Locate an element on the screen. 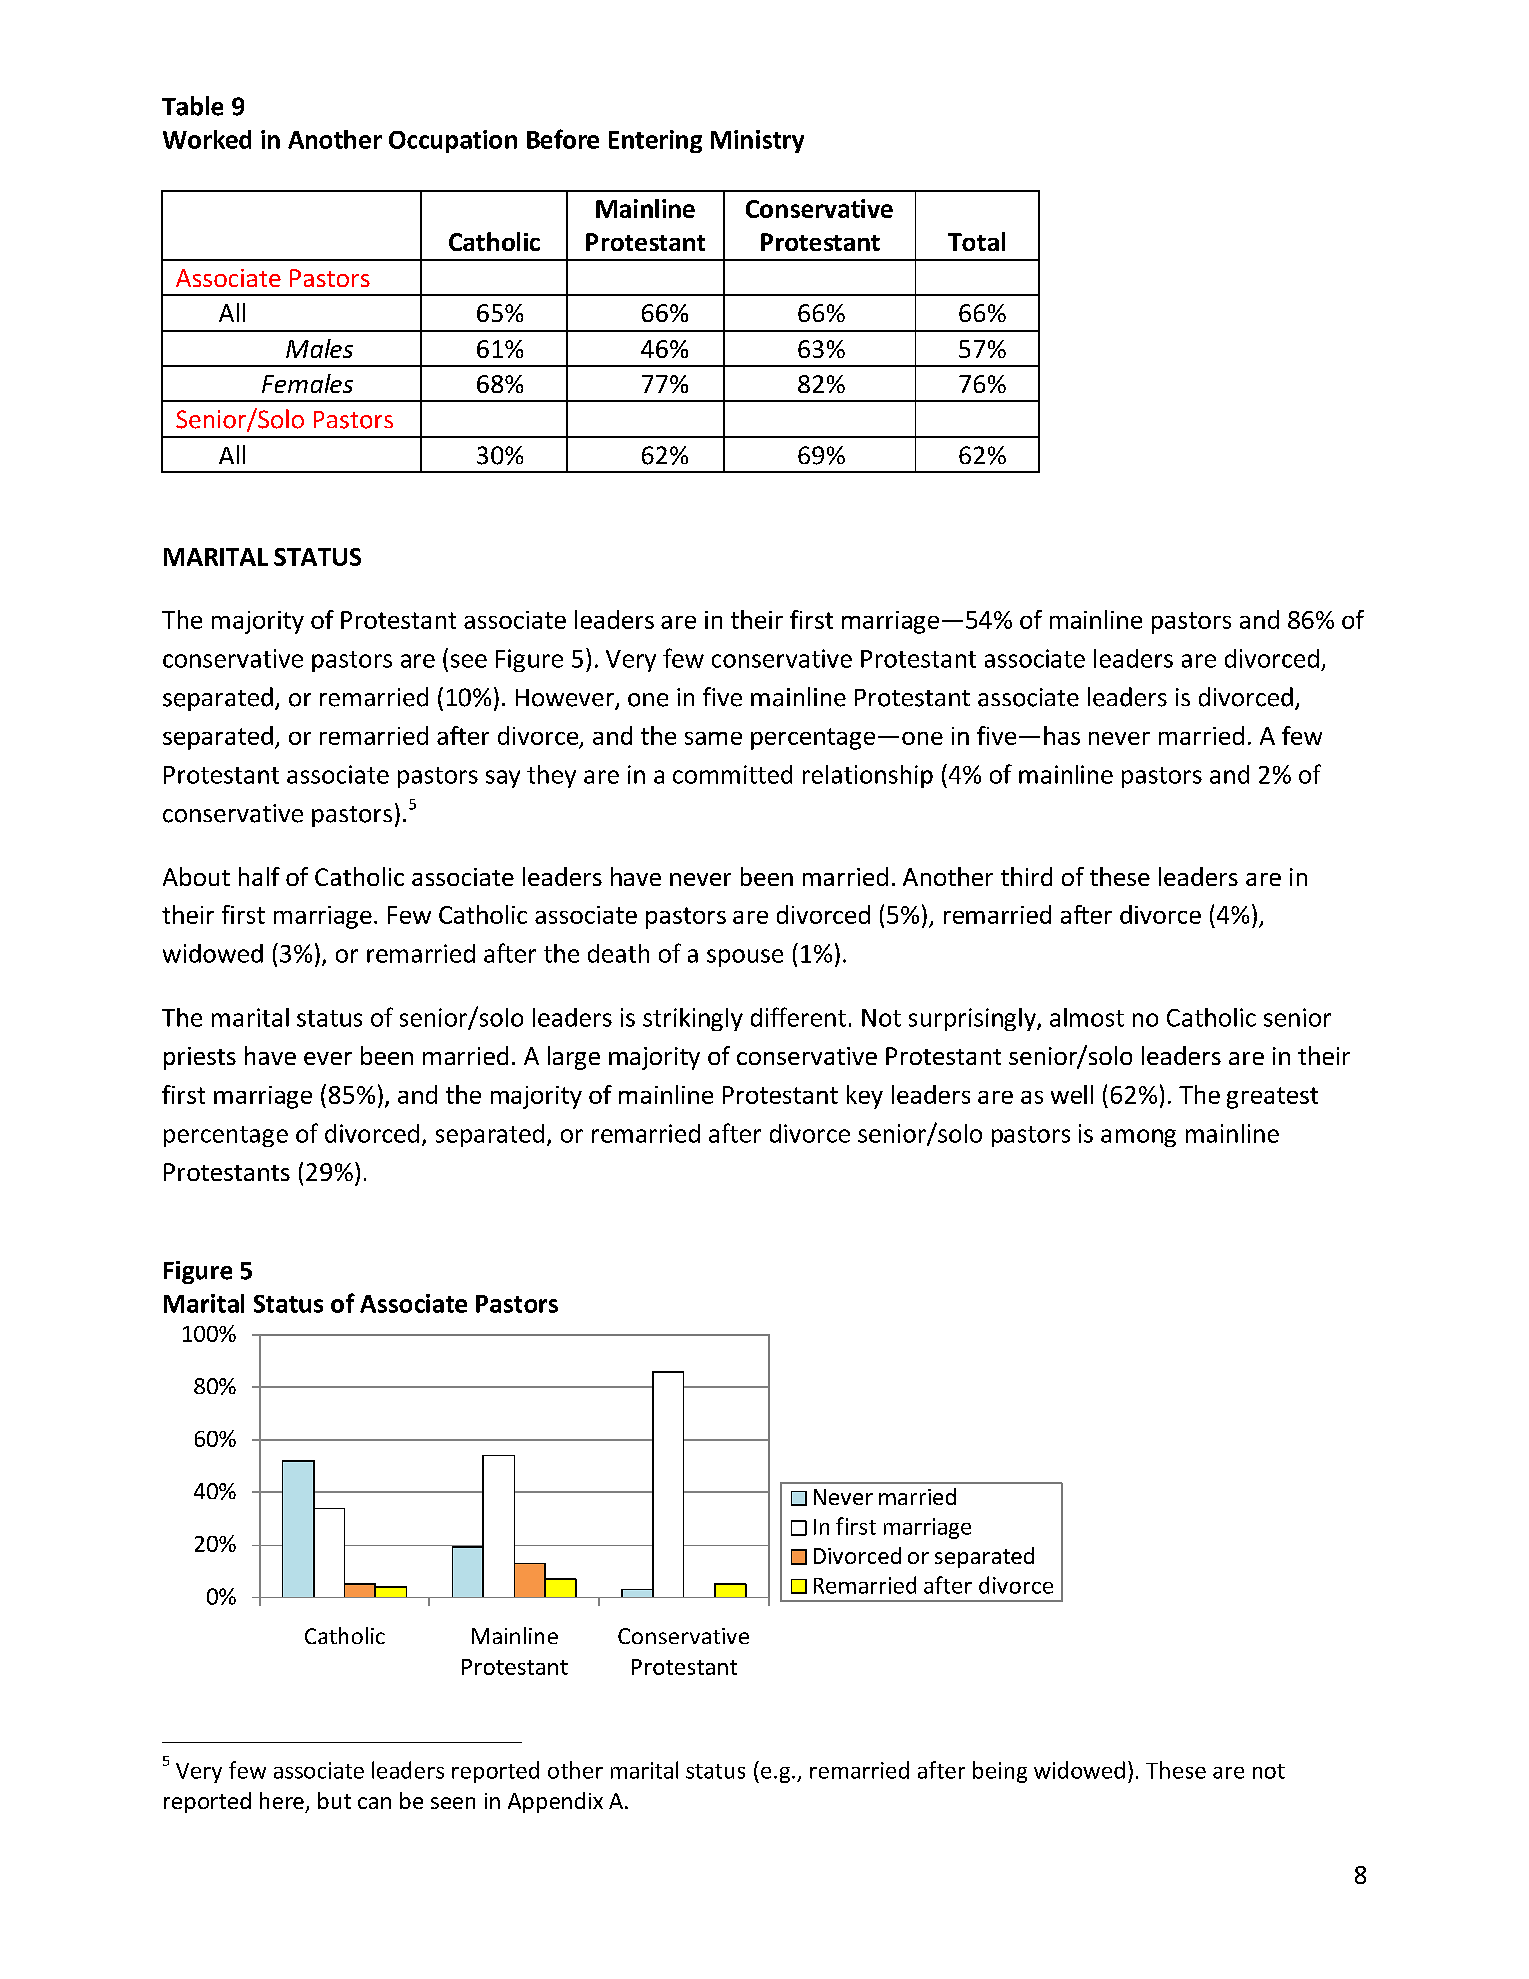 The height and width of the screenshot is (1979, 1529). spouse is located at coordinates (745, 958).
